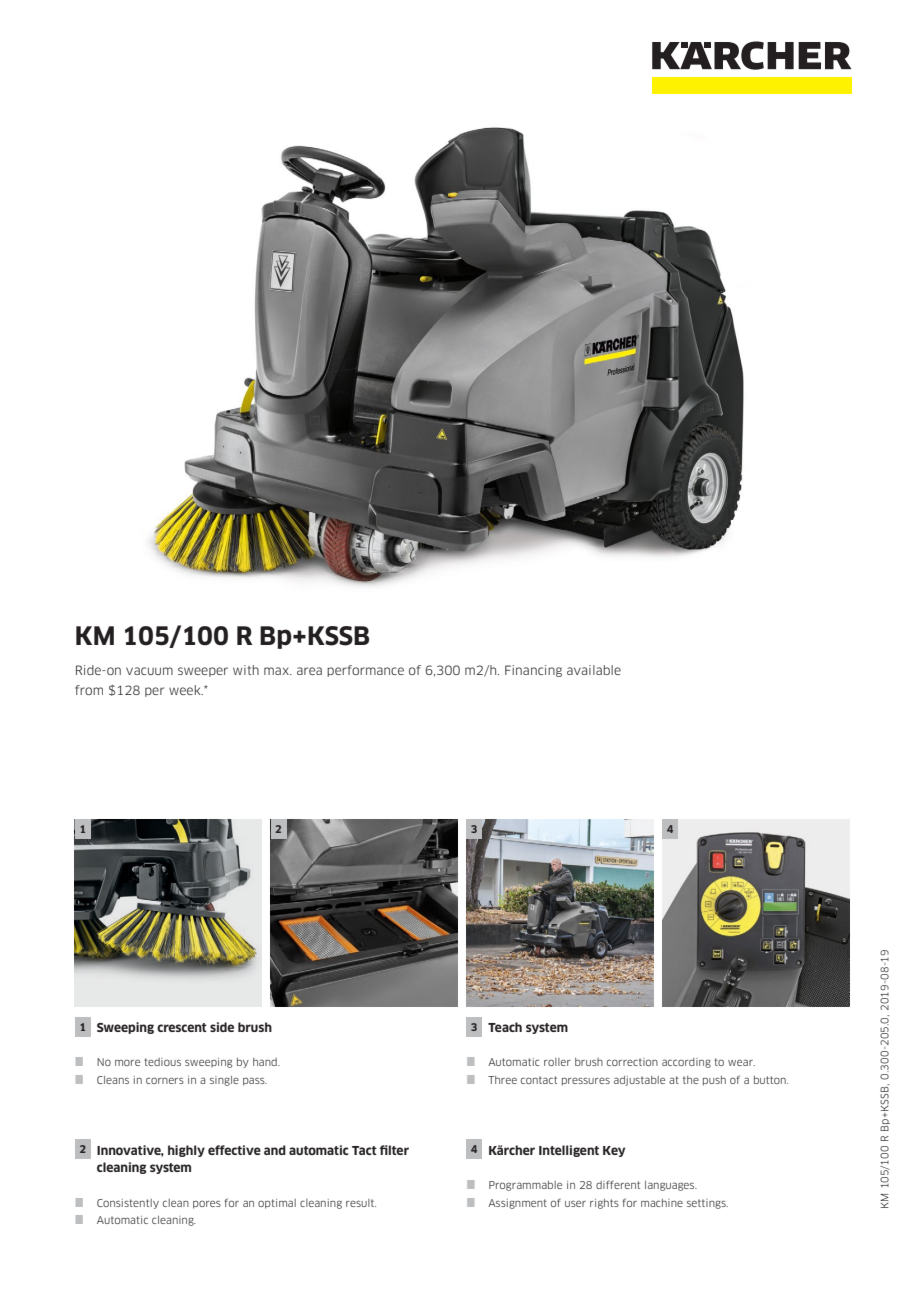 The width and height of the screenshot is (924, 1308). Describe the element at coordinates (128, 1204) in the screenshot. I see `Consistently` at that location.
